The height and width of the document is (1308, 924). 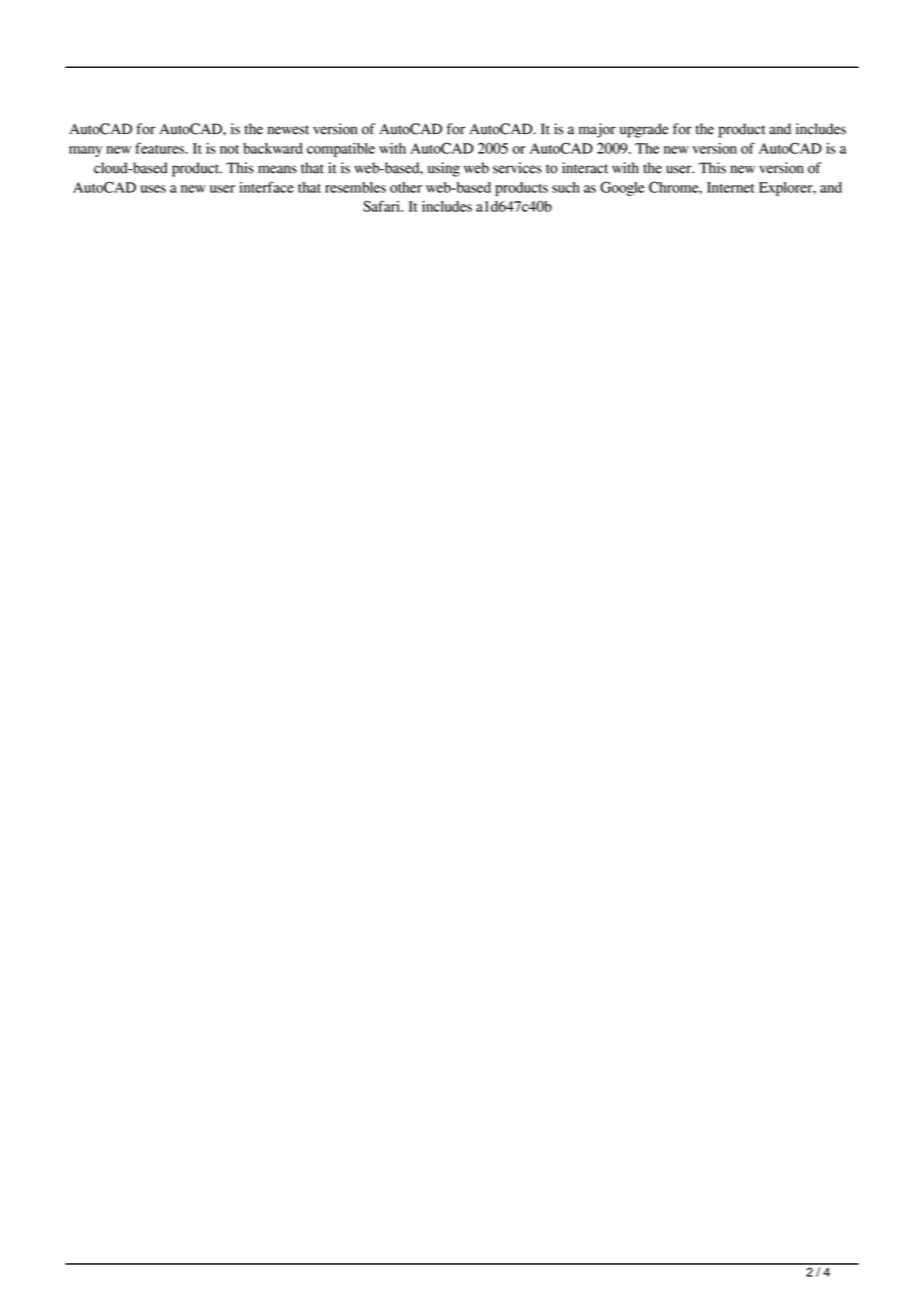 I want to click on means, so click(x=277, y=169).
